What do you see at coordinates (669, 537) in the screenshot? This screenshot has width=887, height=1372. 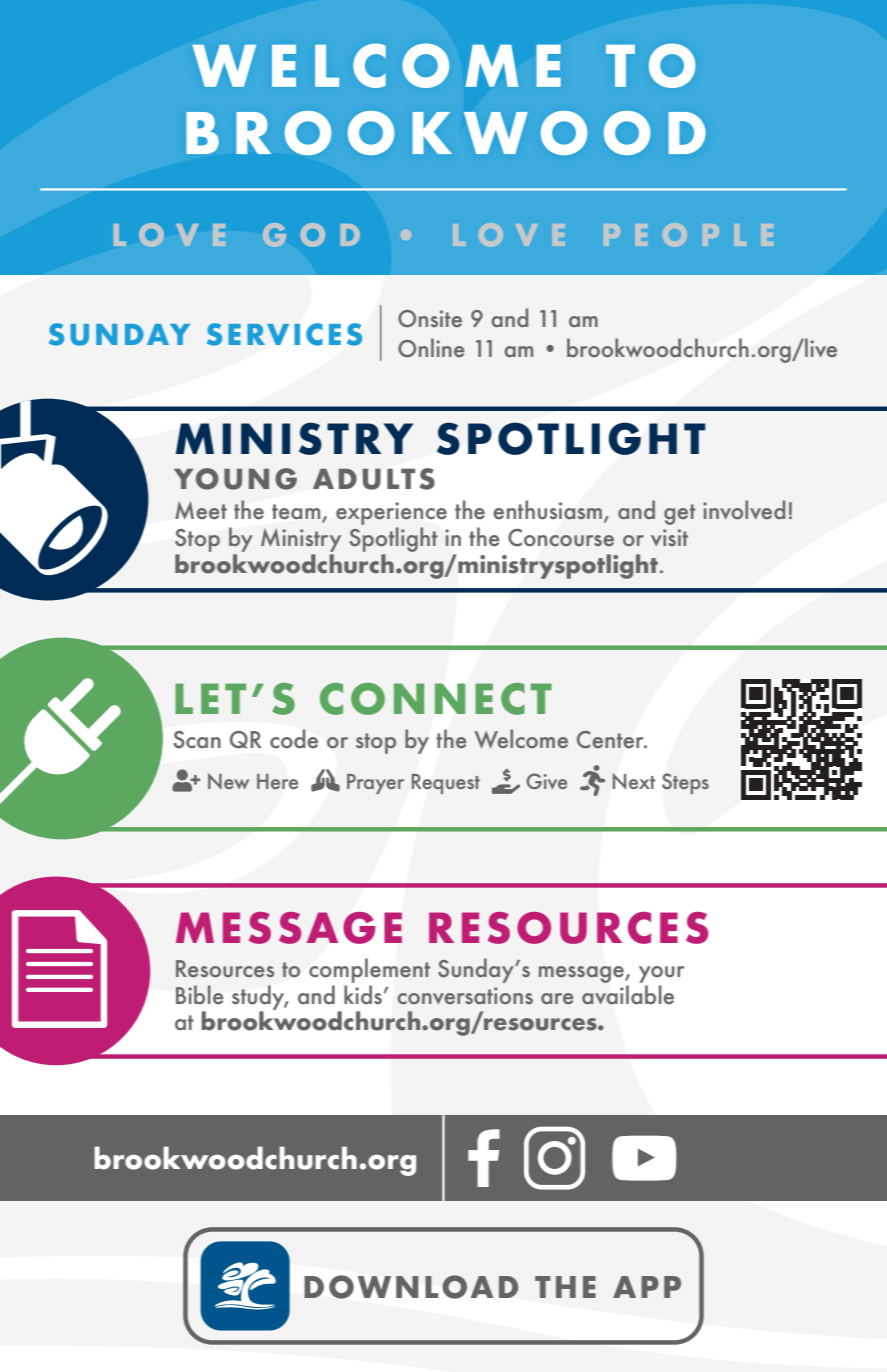 I see `visit` at bounding box center [669, 537].
